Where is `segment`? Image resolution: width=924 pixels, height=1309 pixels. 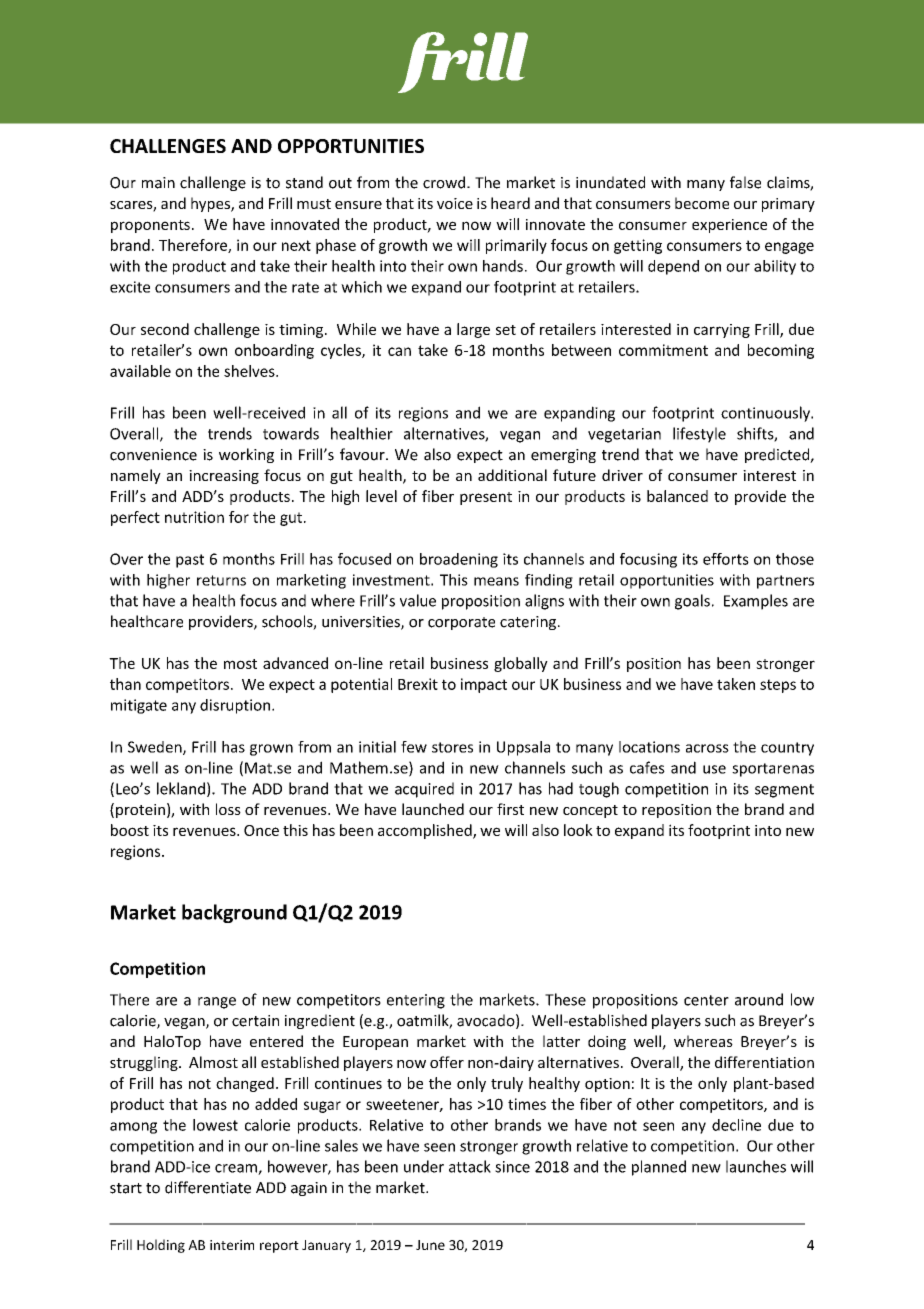
segment is located at coordinates (784, 791).
